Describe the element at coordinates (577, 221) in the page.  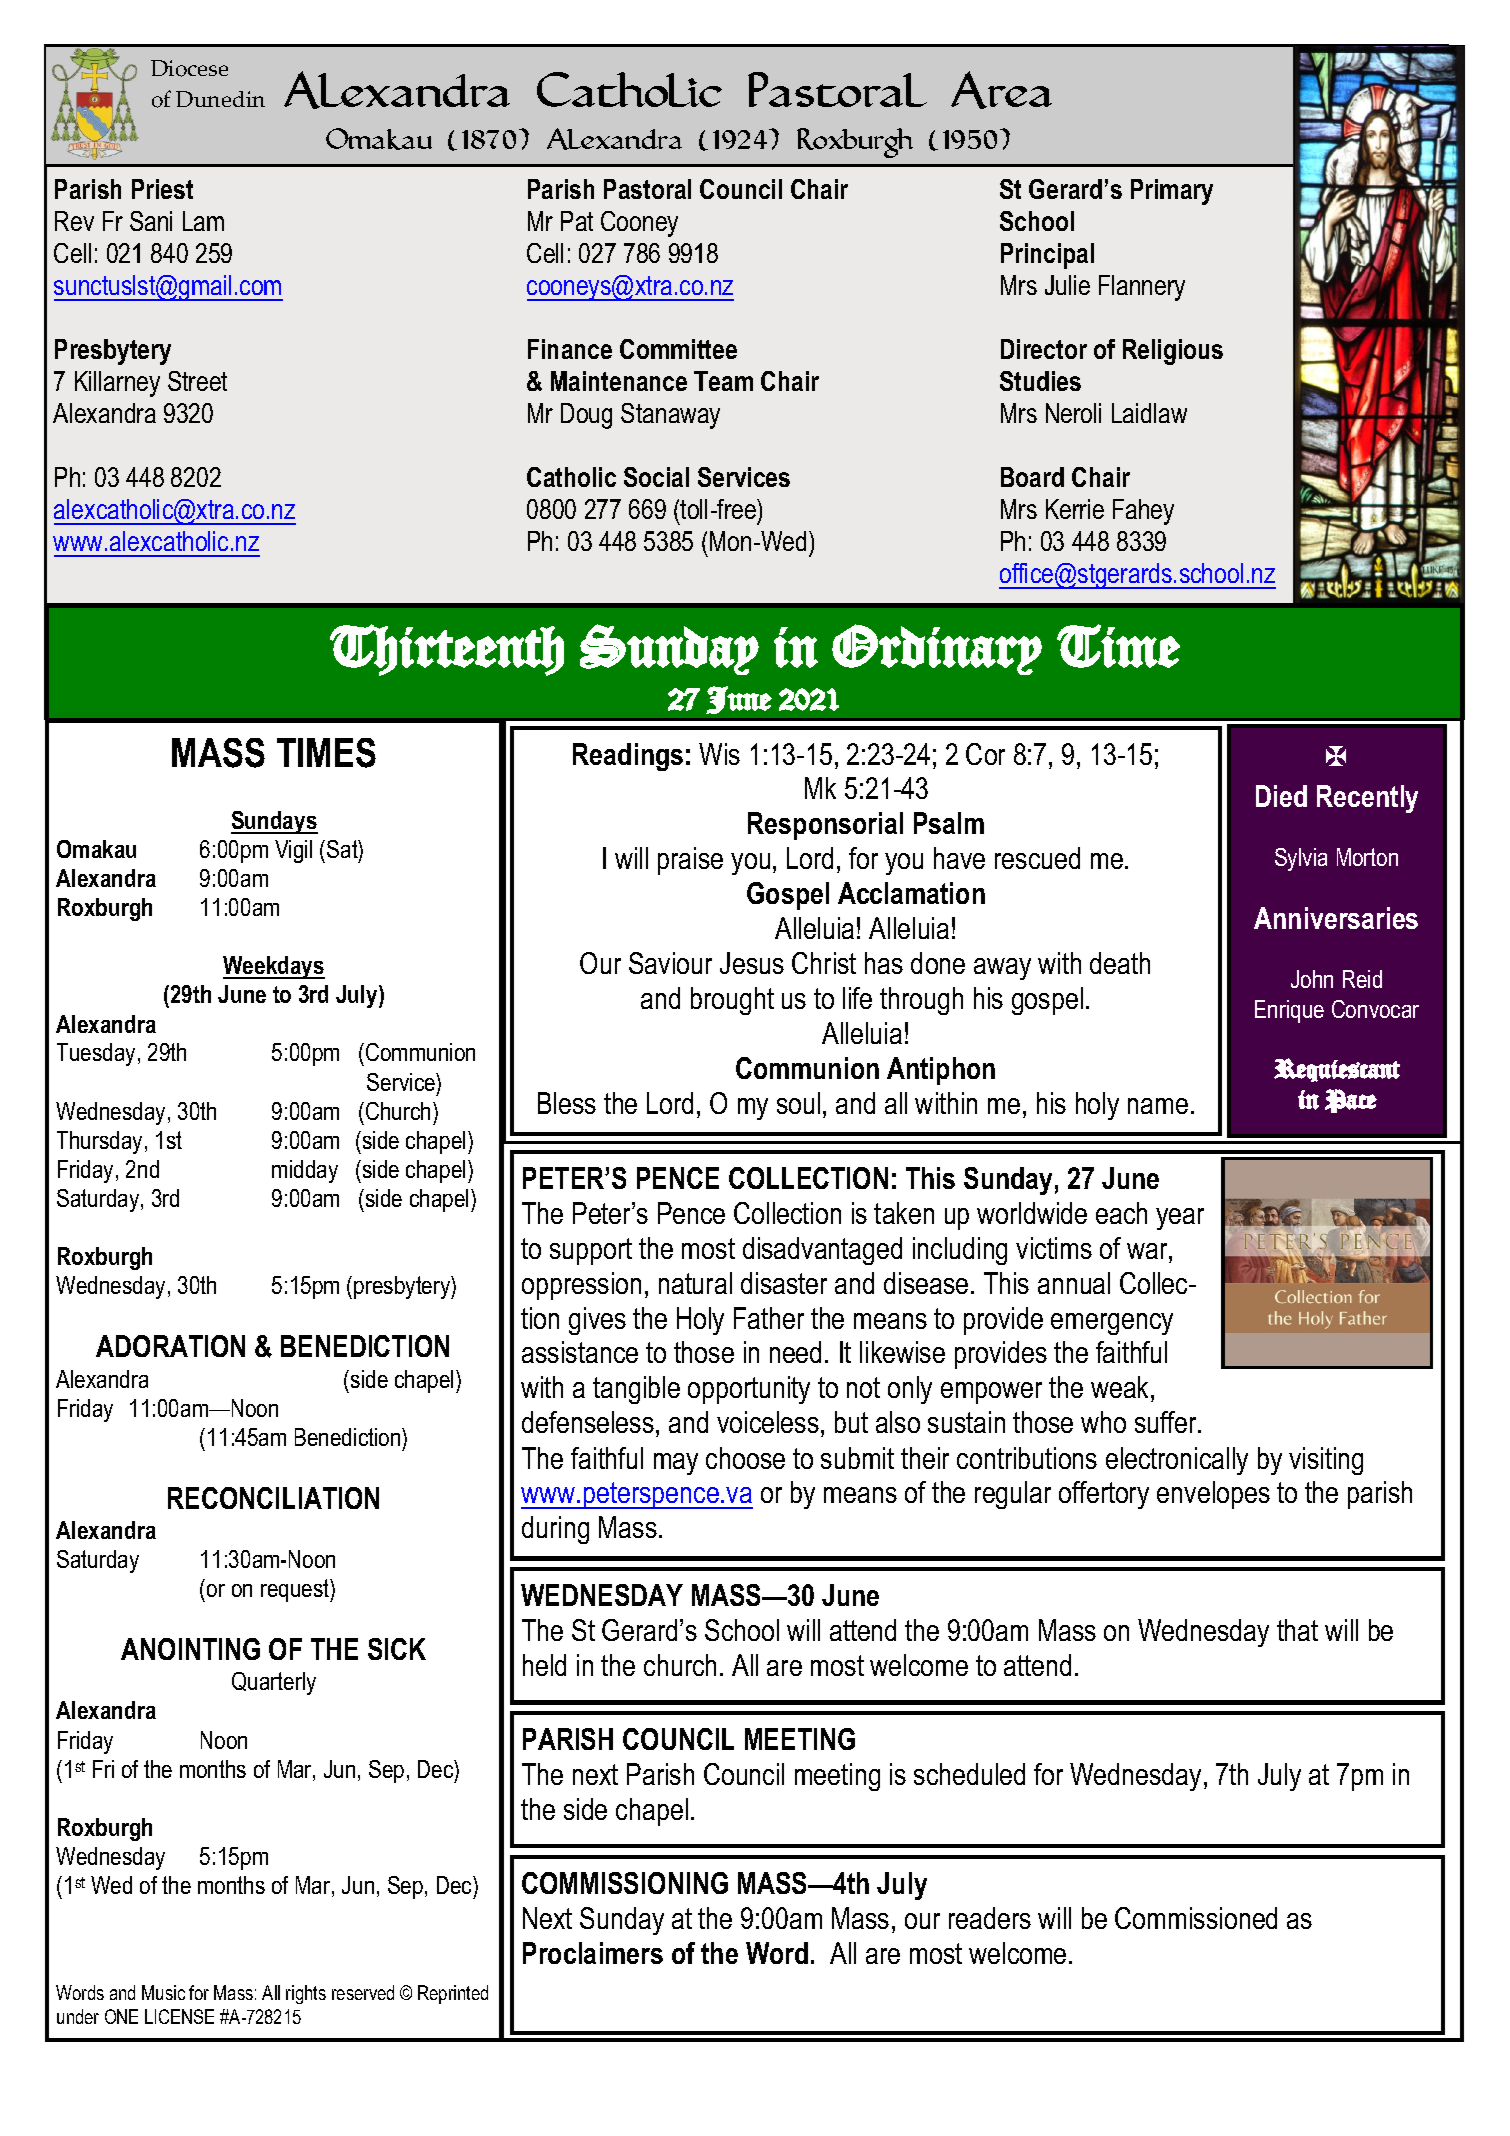
I see `Pat` at that location.
